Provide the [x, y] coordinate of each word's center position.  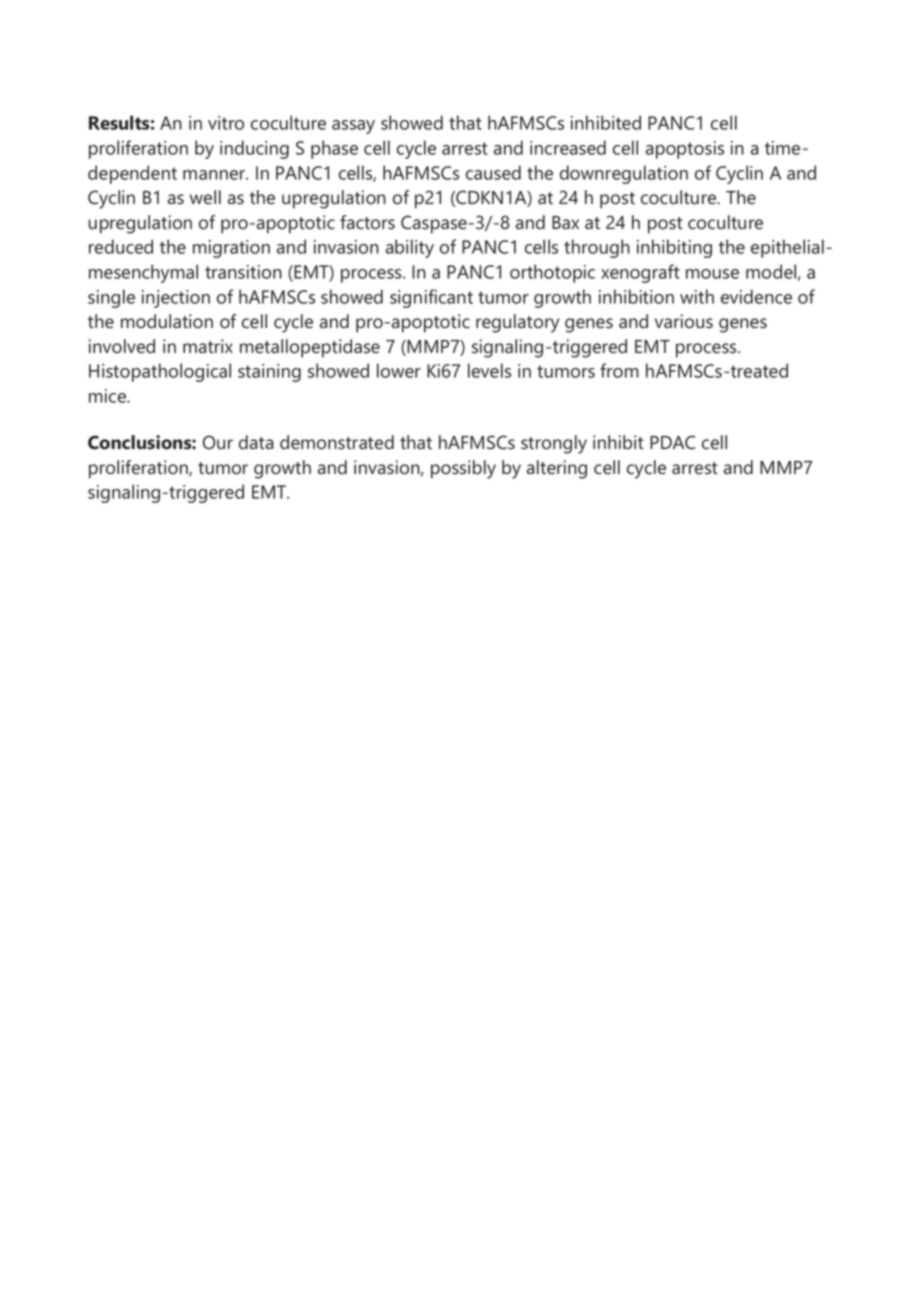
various [684, 321]
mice [108, 396]
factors [367, 222]
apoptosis [685, 150]
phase [334, 149]
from [619, 370]
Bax [565, 223]
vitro [226, 123]
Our [218, 442]
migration [231, 249]
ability [410, 248]
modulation [167, 321]
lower [399, 370]
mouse [712, 274]
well [205, 197]
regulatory [517, 323]
